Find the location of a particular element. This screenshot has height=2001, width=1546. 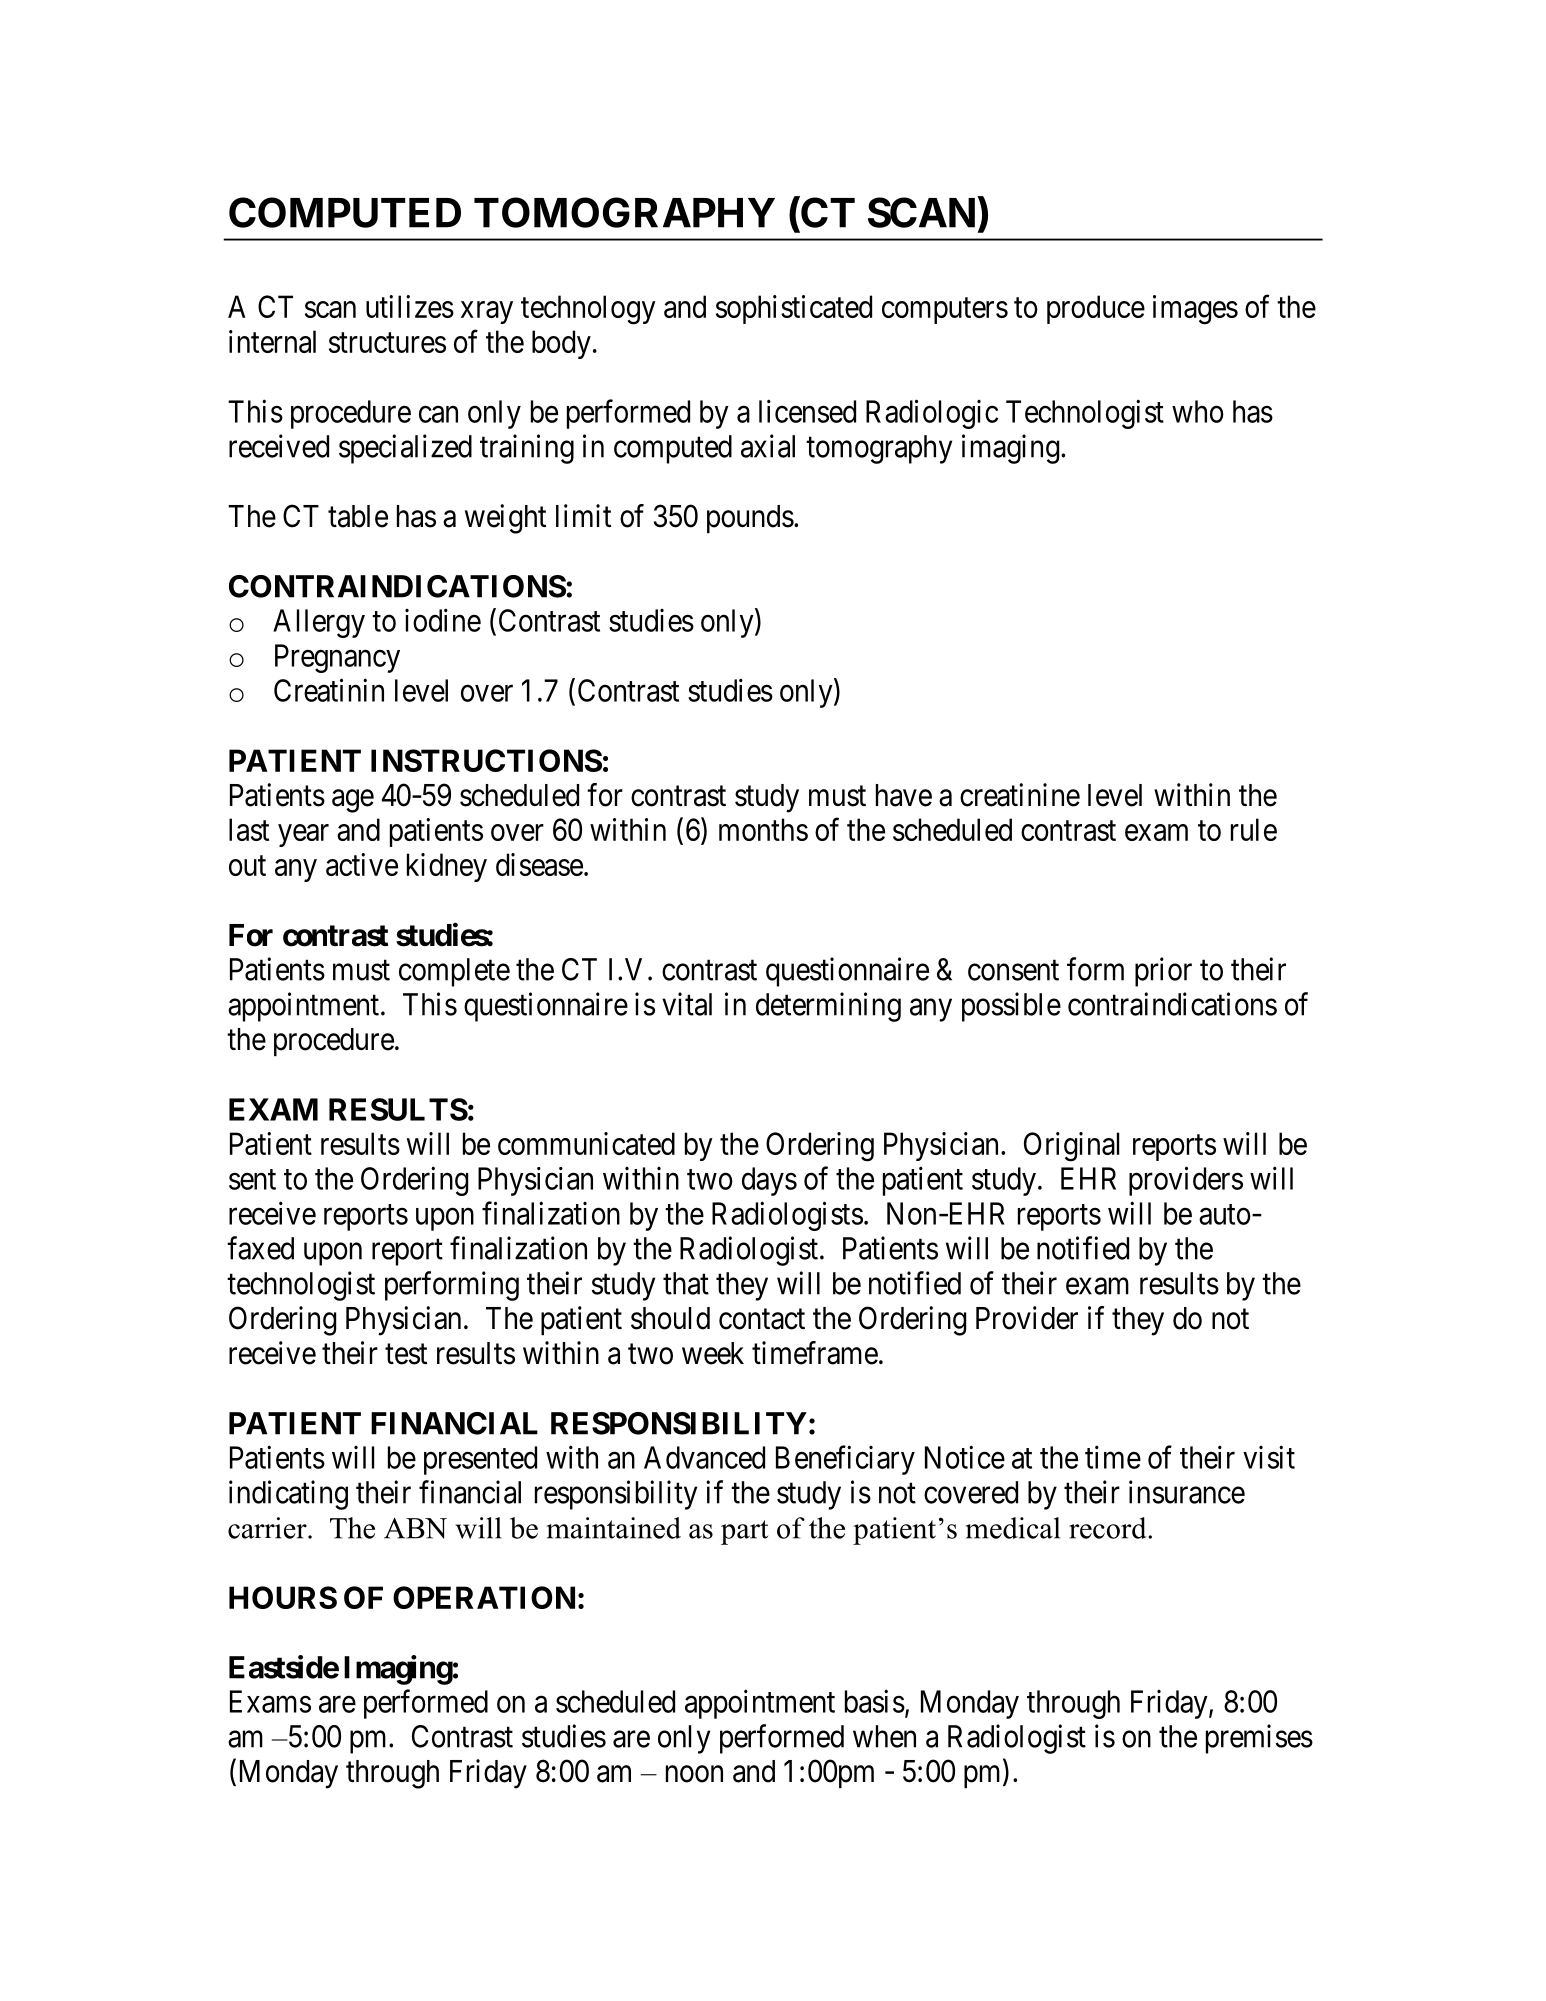

noon is located at coordinates (694, 1774).
